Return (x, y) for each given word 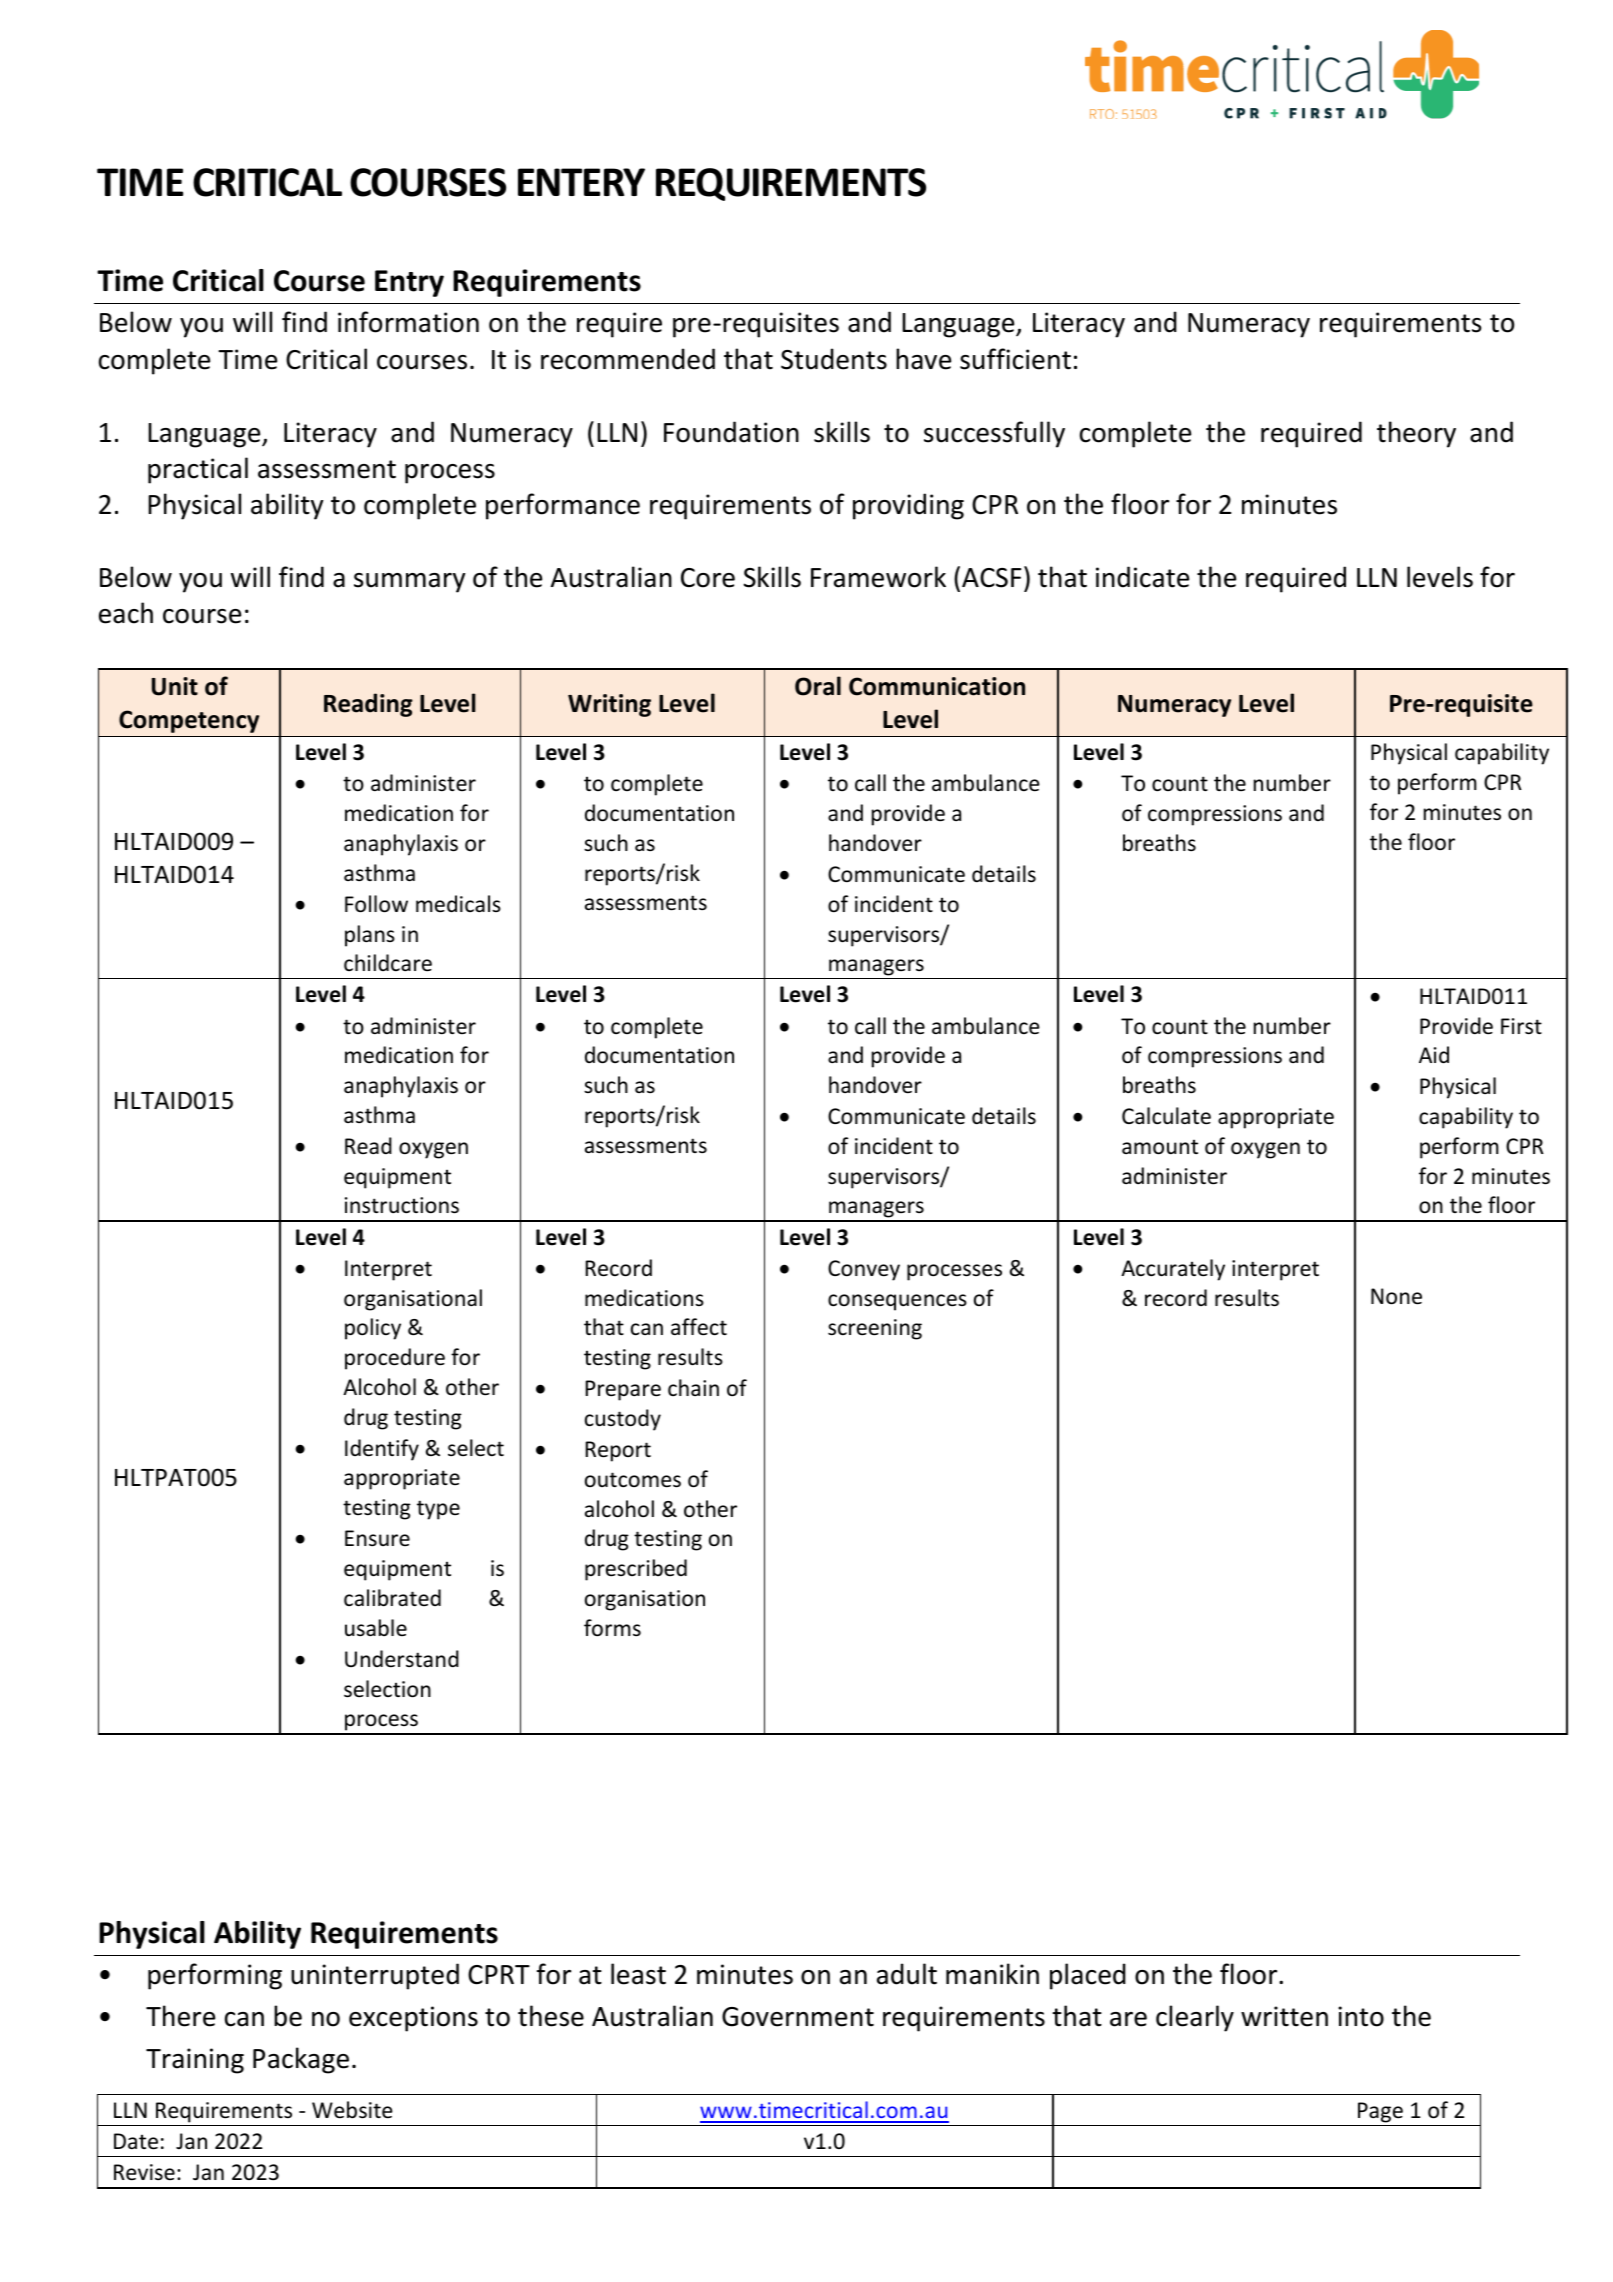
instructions (402, 1205)
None (1396, 1296)
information (408, 322)
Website (352, 2110)
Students (834, 359)
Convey (864, 1270)
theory (1416, 434)
